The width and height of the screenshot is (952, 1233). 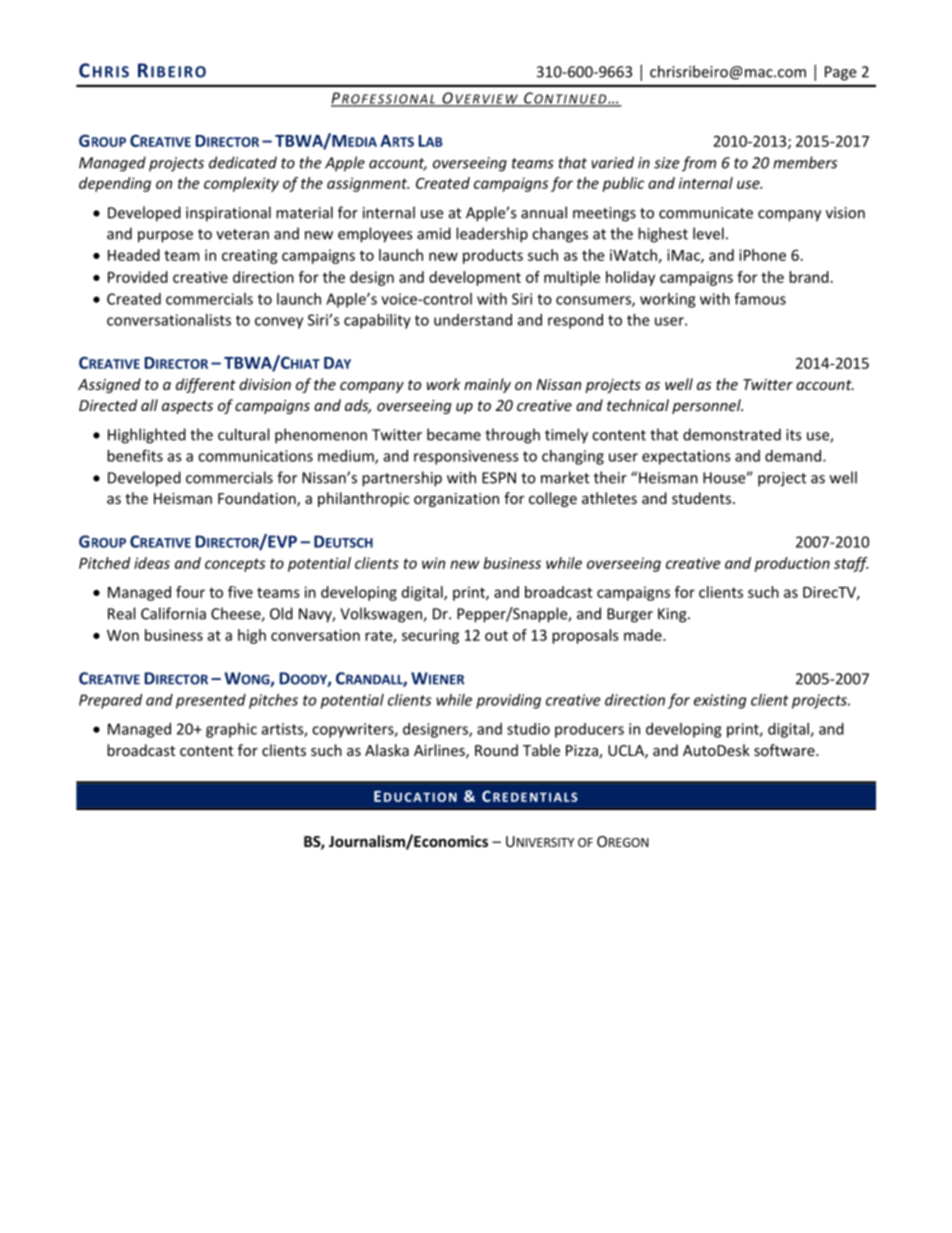 I want to click on became, so click(x=454, y=434).
